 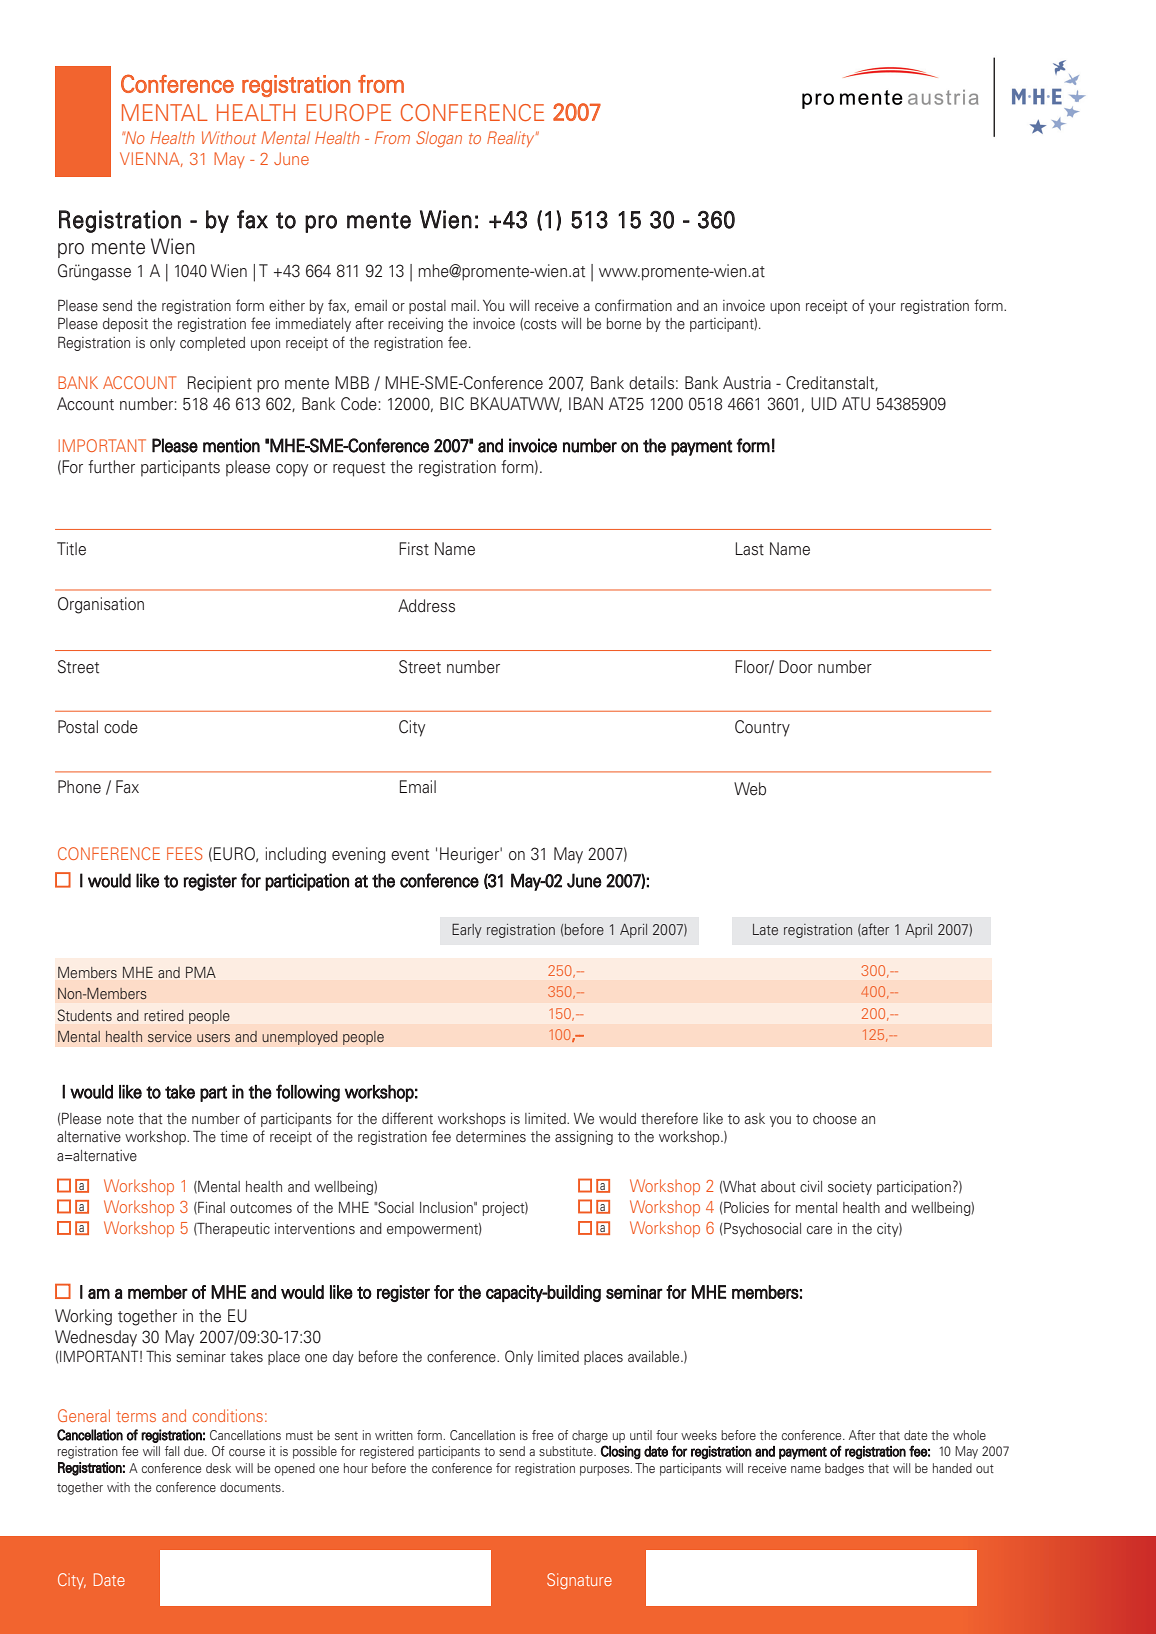 What do you see at coordinates (835, 1119) in the screenshot?
I see `choose` at bounding box center [835, 1119].
